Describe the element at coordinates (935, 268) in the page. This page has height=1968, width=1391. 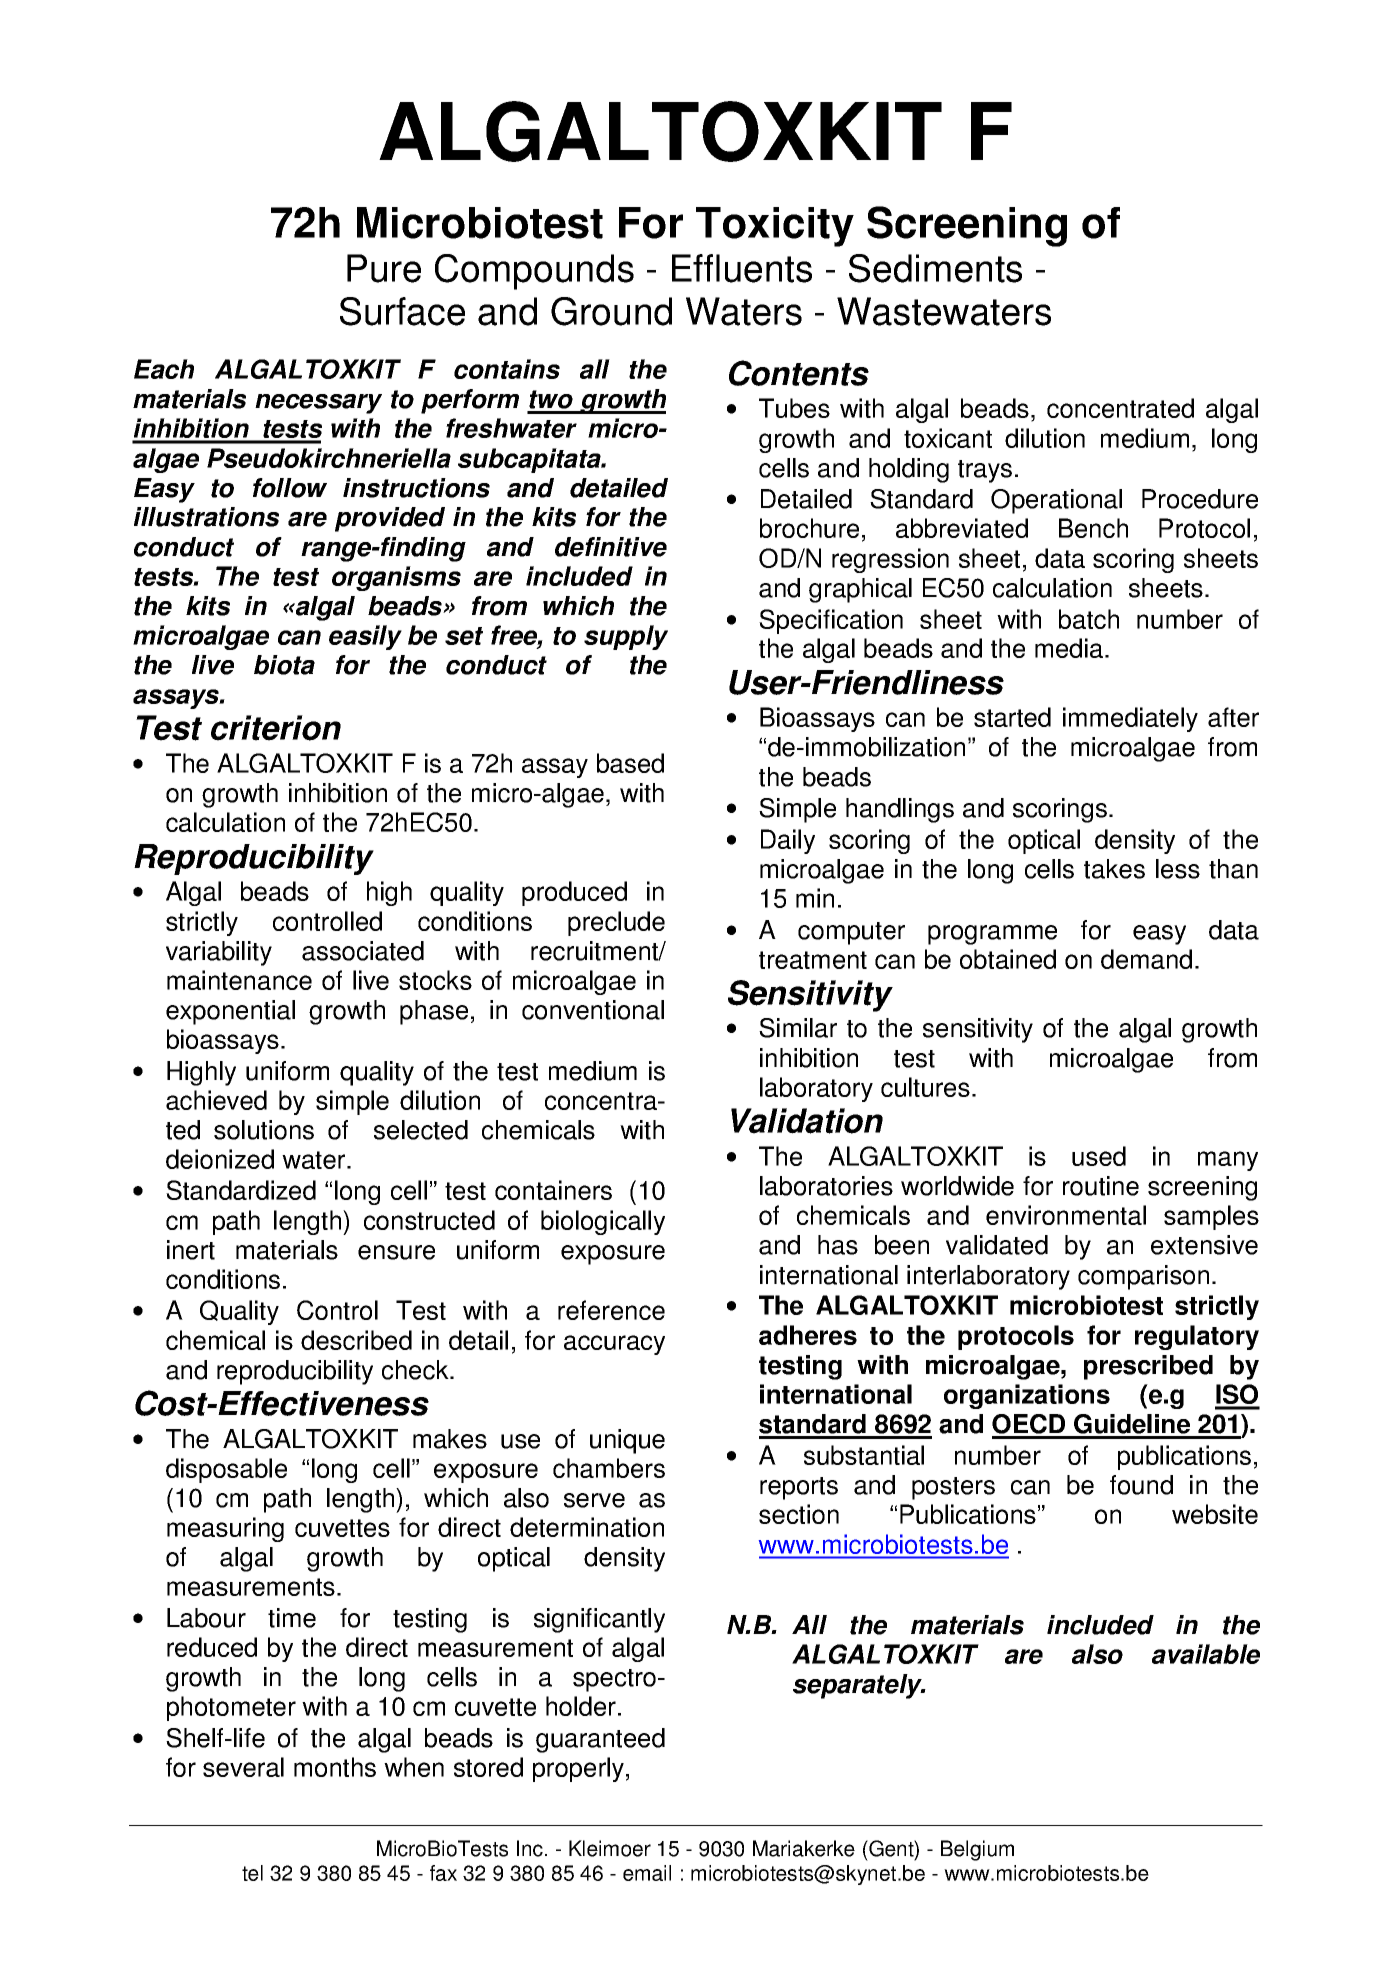
I see `Sediments` at that location.
